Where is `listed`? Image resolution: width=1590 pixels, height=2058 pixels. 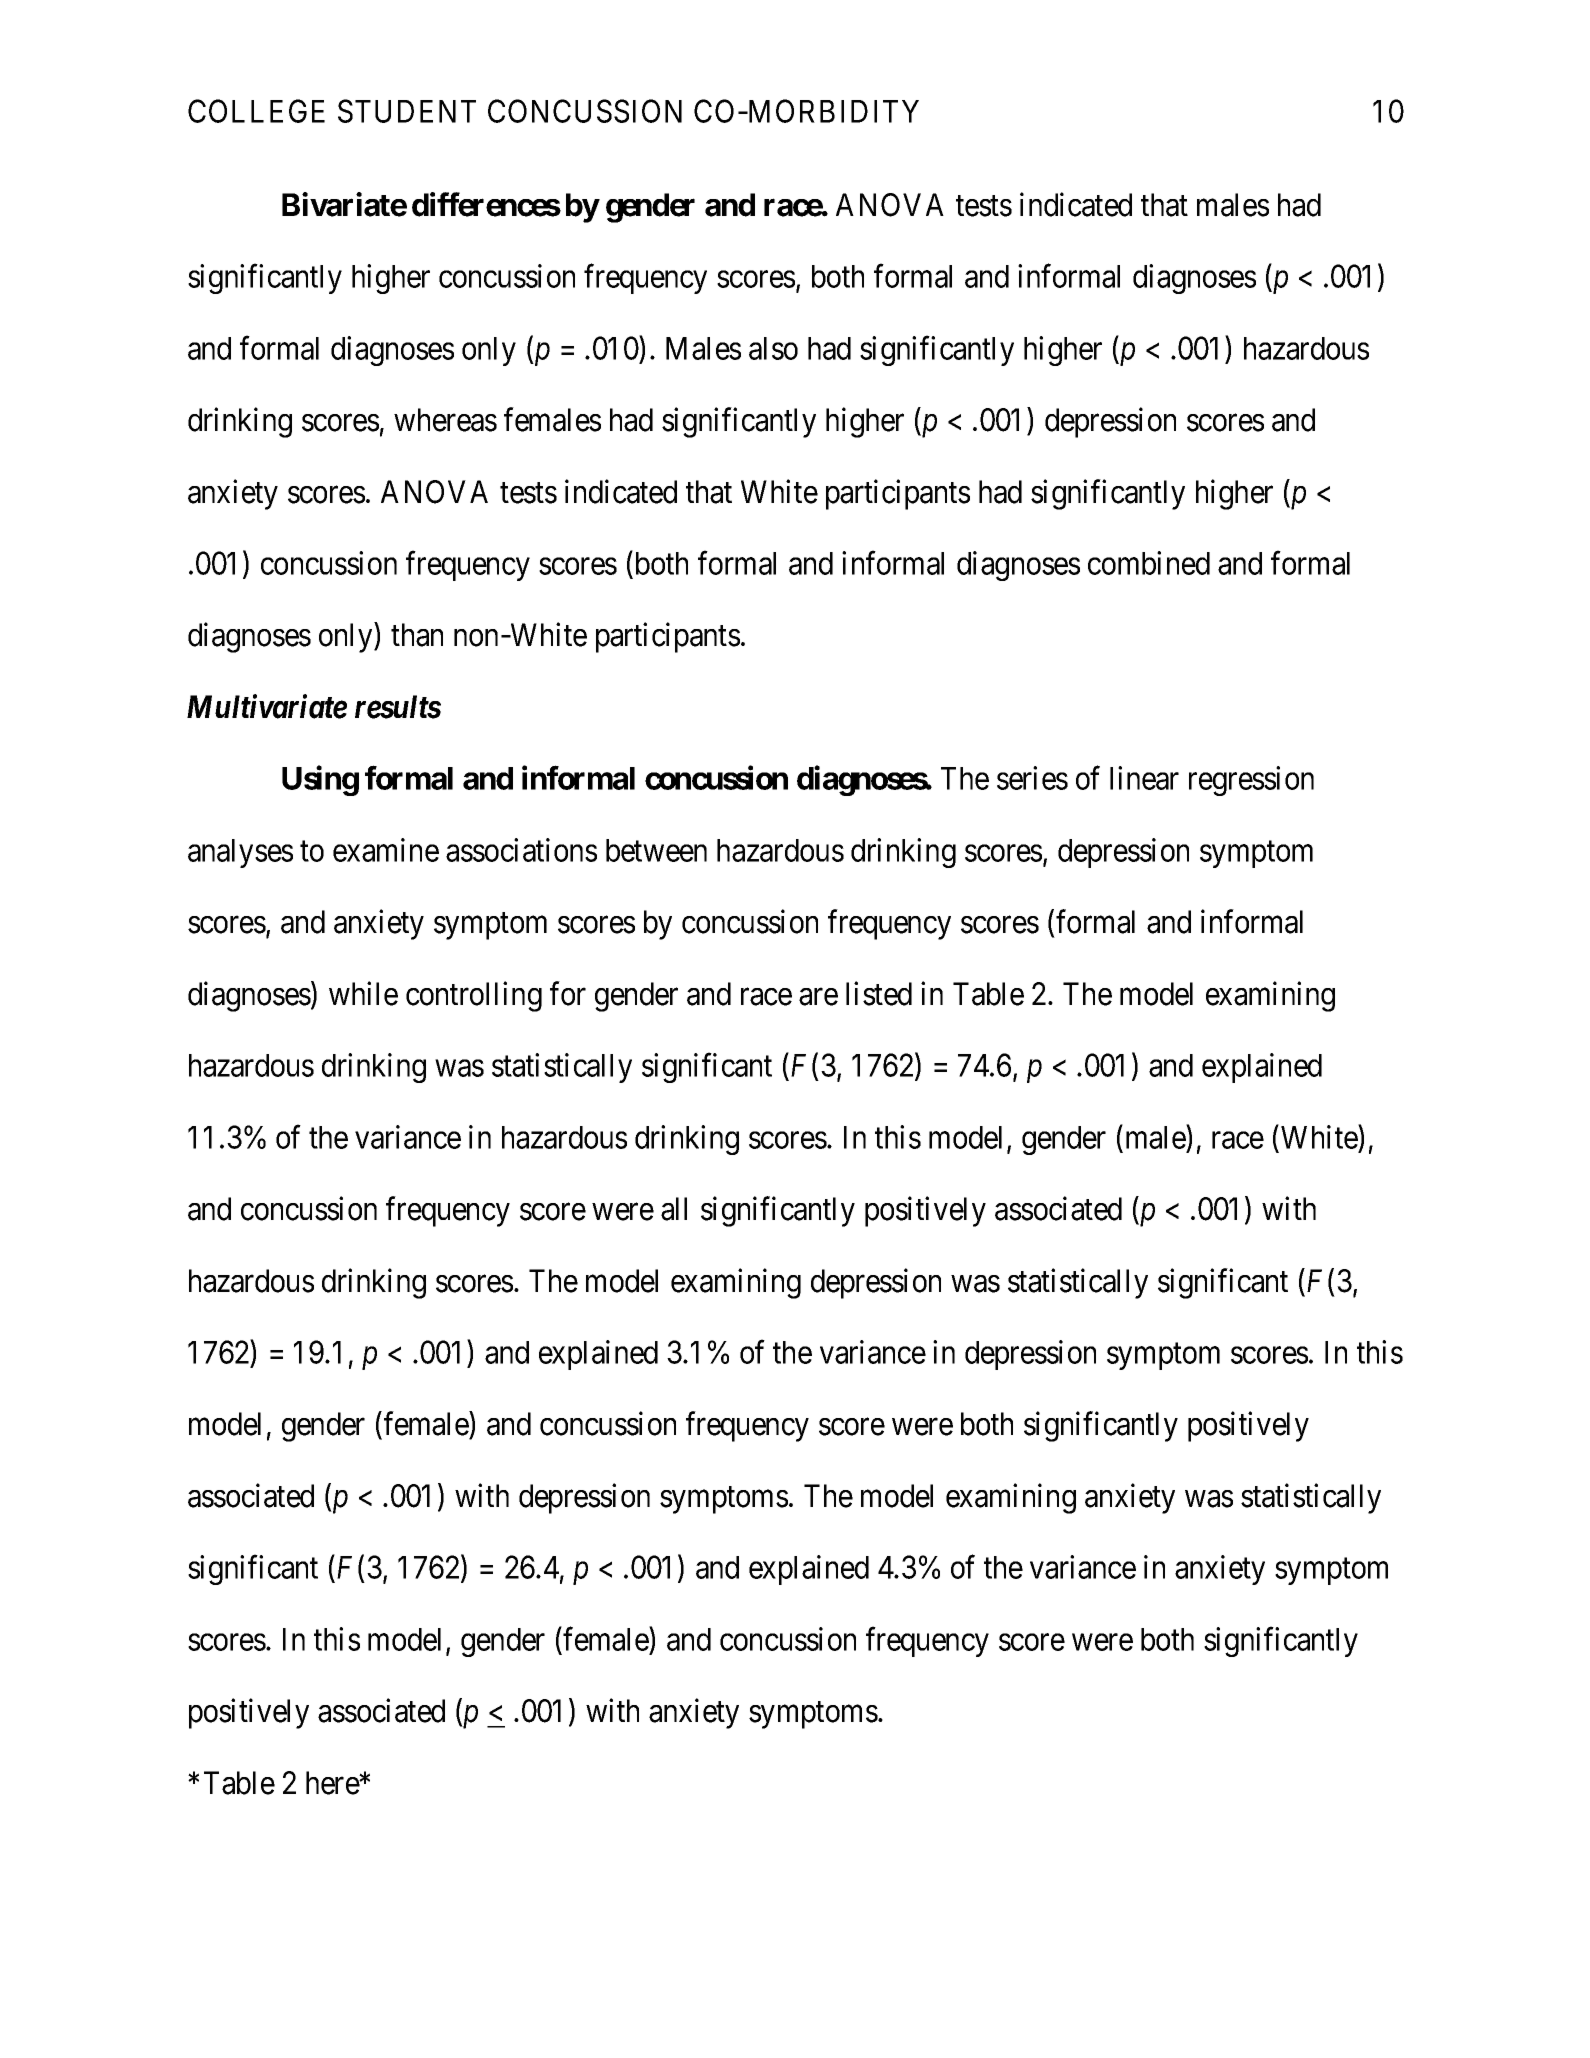 listed is located at coordinates (879, 993).
